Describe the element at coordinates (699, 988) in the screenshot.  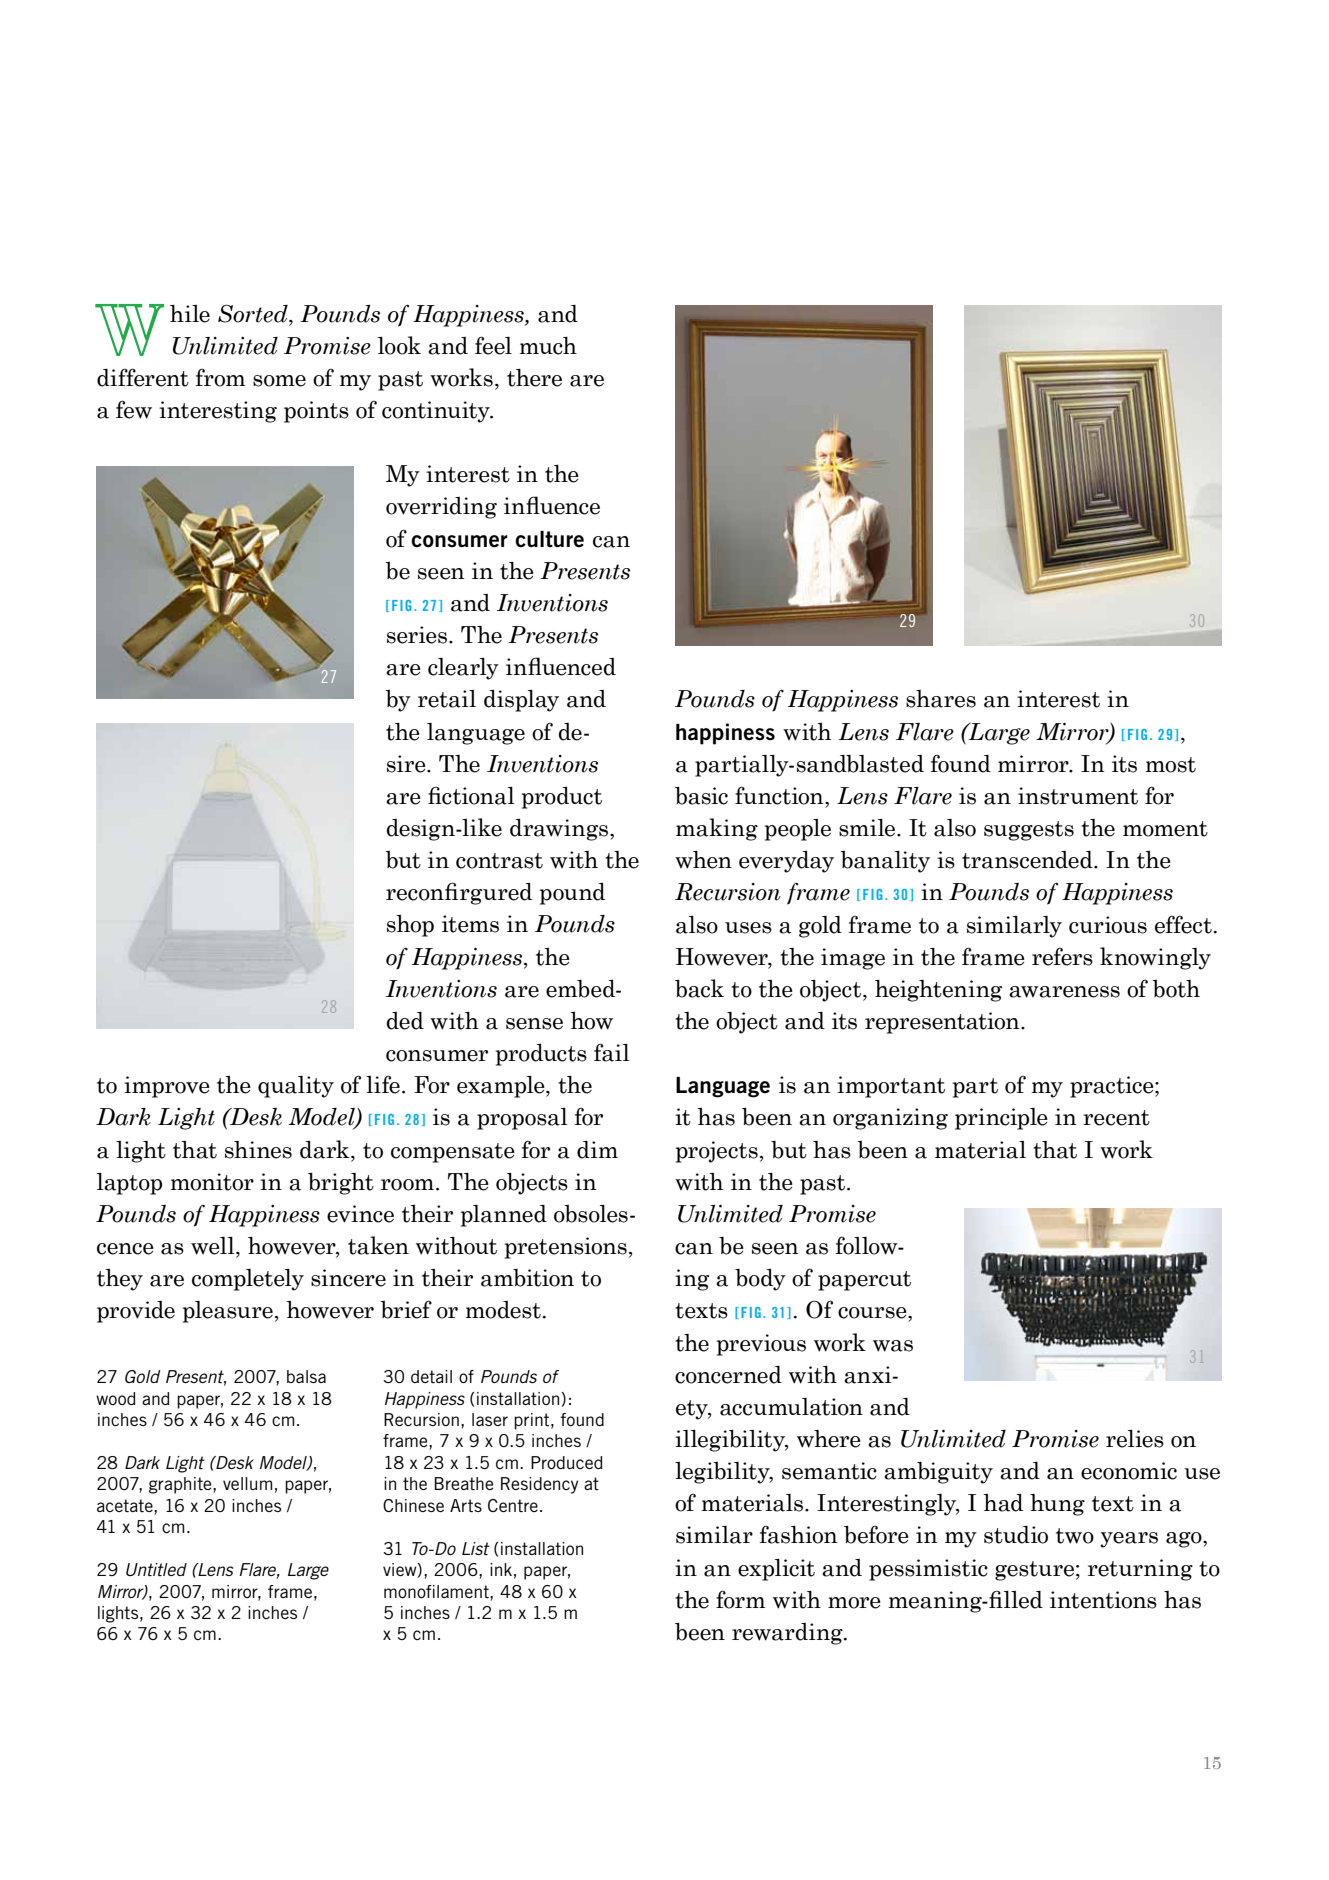
I see `back` at that location.
